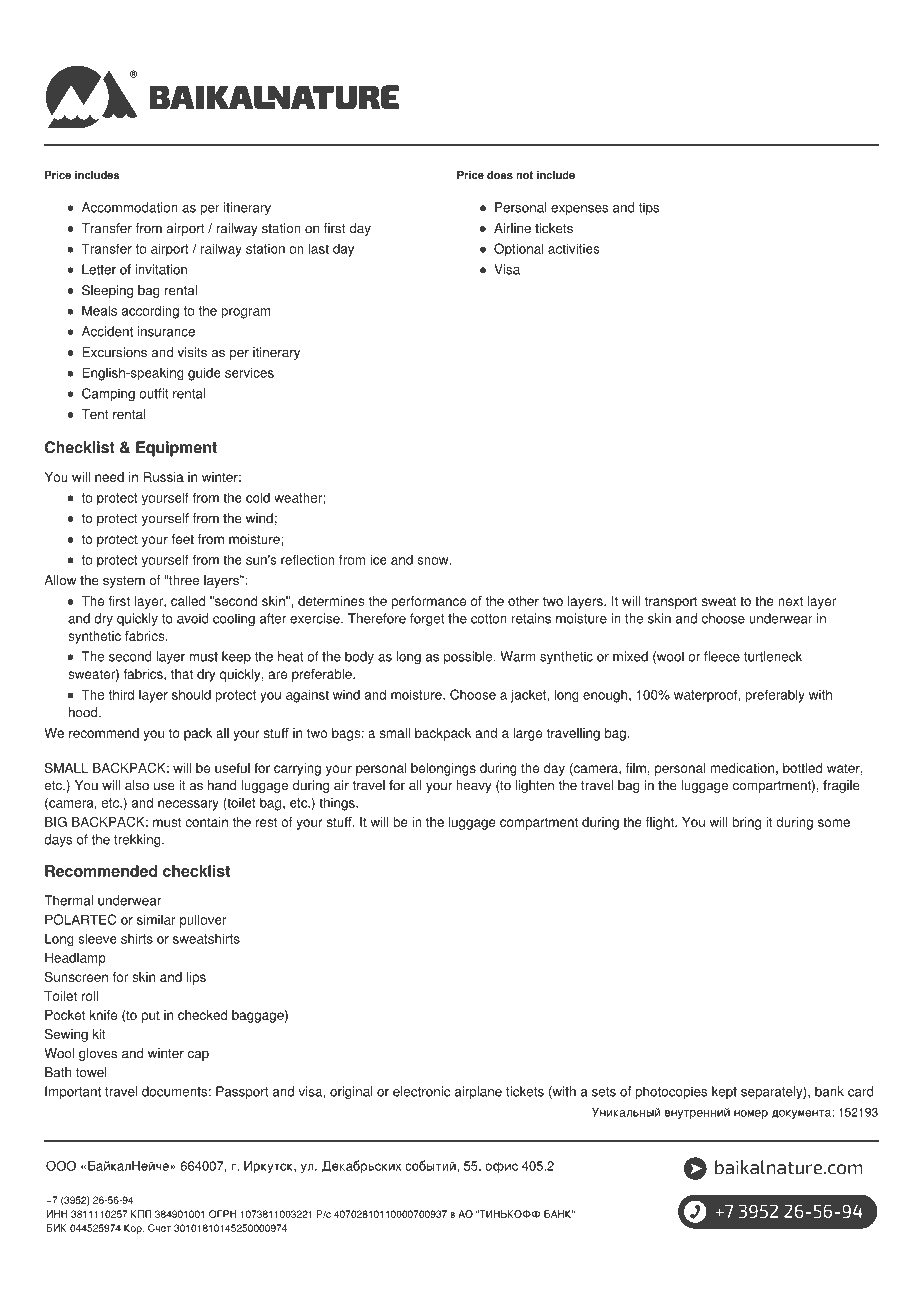 The height and width of the document is (1308, 924). Describe the element at coordinates (427, 619) in the document. I see `forget` at that location.
